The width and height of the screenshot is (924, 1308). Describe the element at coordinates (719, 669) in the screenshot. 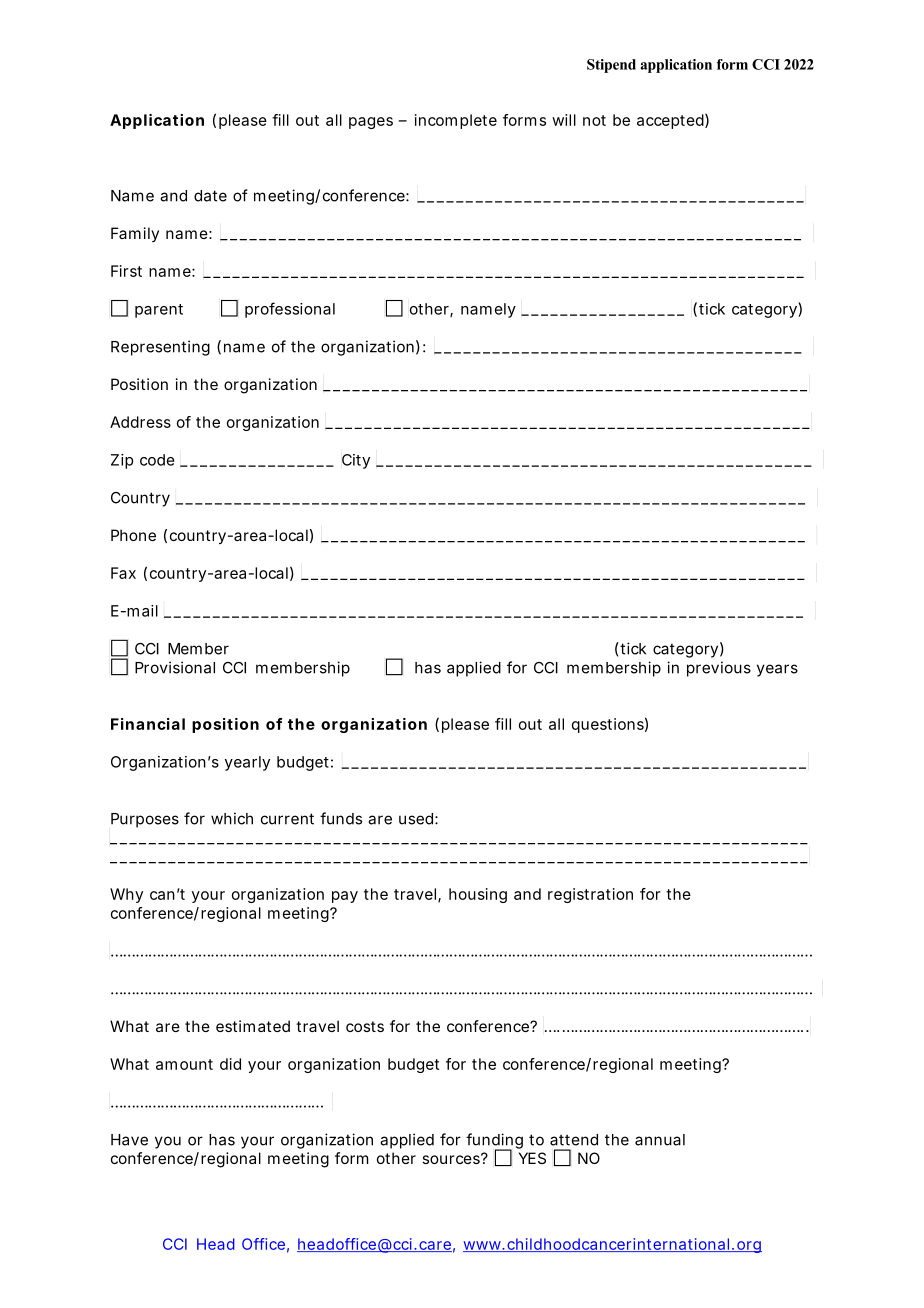

I see `previous` at that location.
